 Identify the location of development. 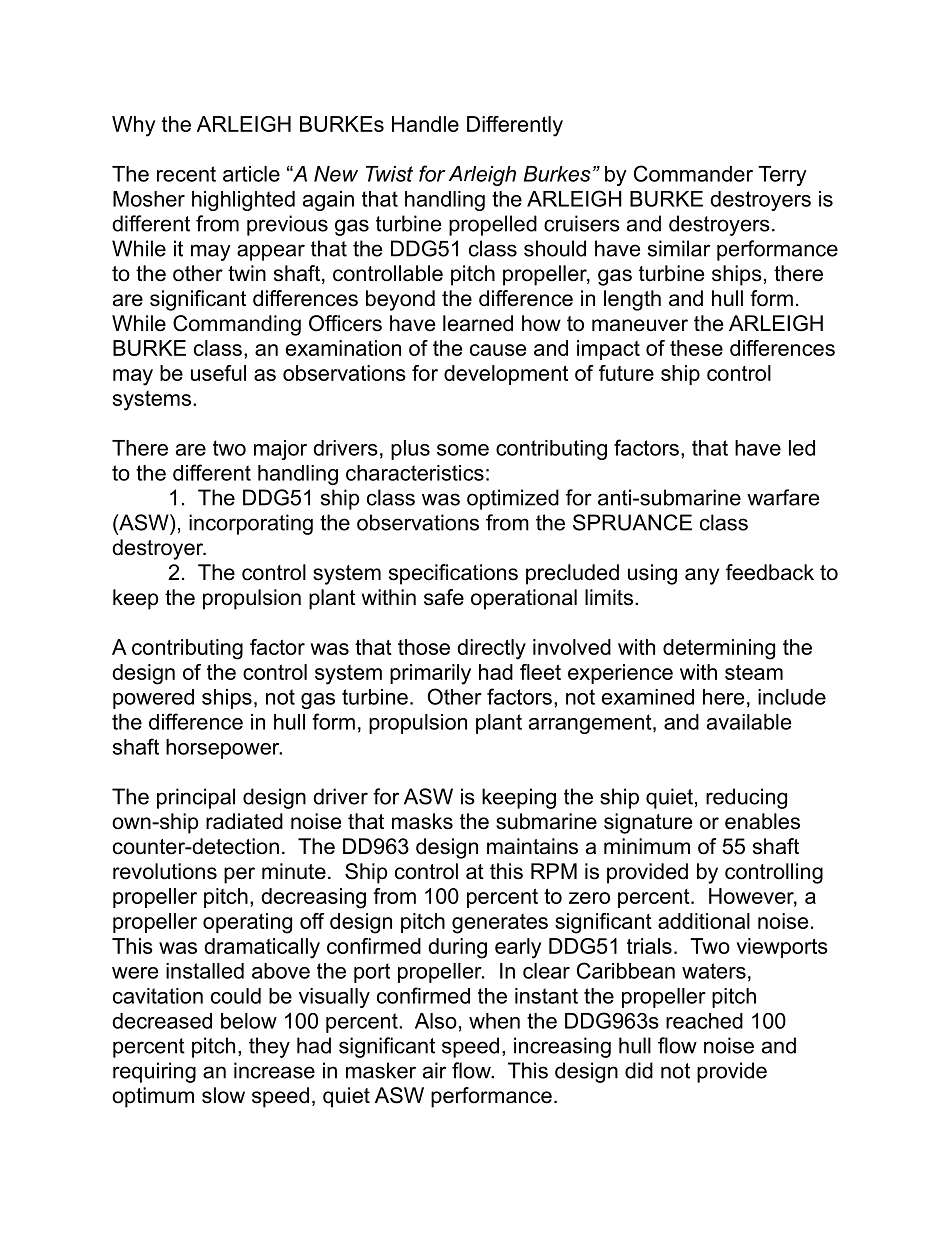
(506, 375).
